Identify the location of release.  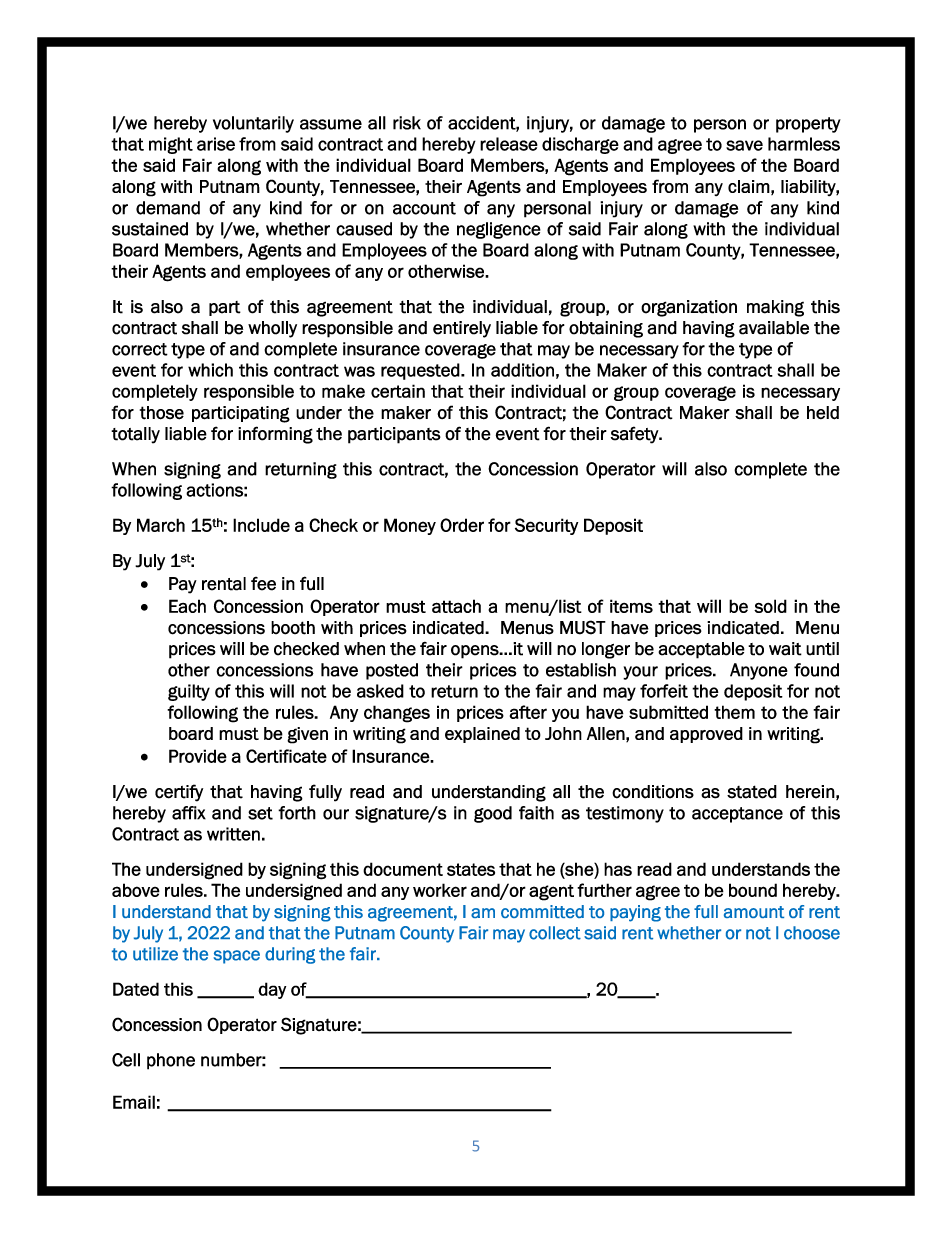
(509, 144).
